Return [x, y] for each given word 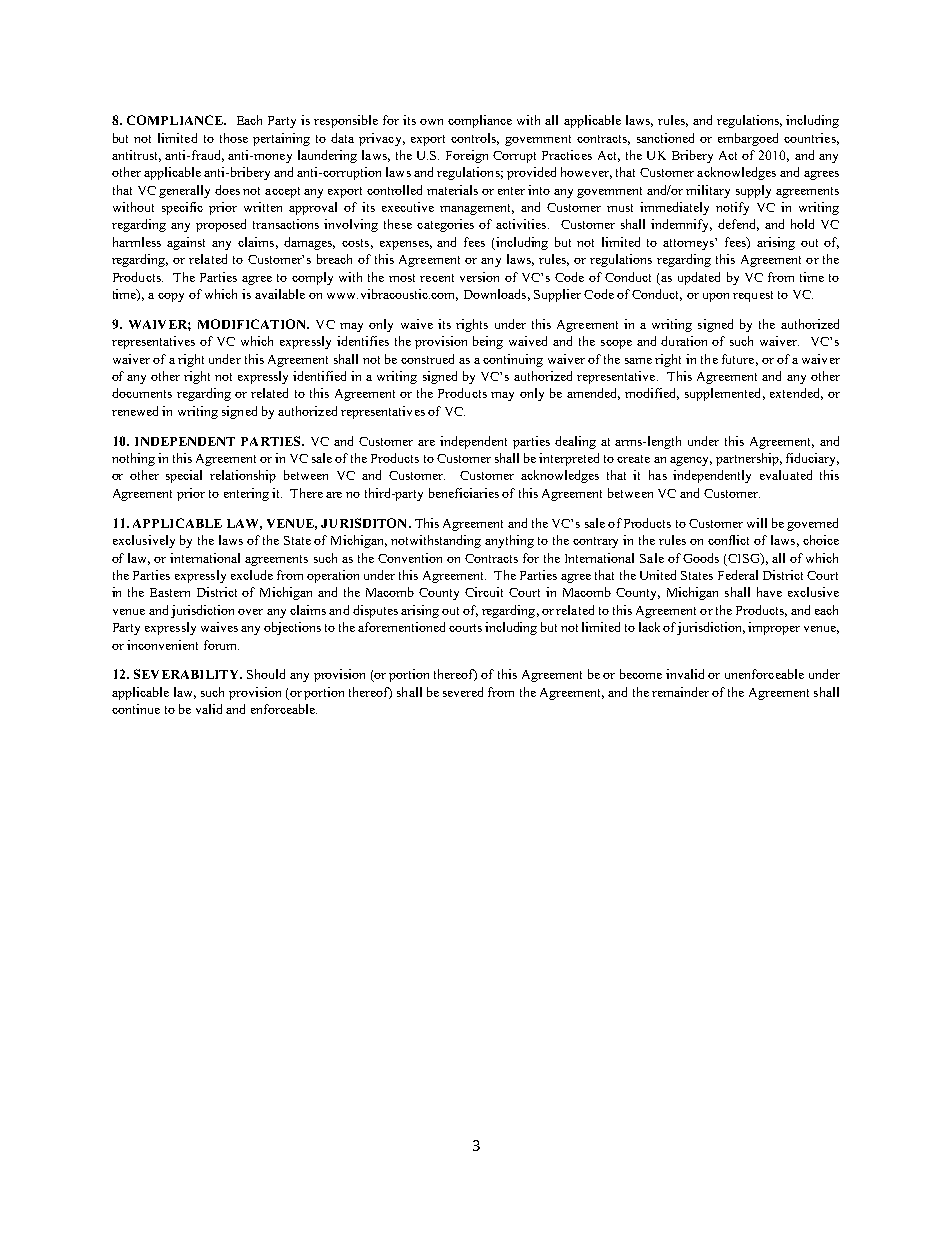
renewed [135, 411]
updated [699, 278]
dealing [575, 442]
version [479, 277]
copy [171, 297]
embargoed [748, 139]
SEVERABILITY [187, 674]
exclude [252, 575]
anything [509, 541]
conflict [728, 540]
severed [463, 692]
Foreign [467, 156]
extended [796, 394]
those [234, 138]
